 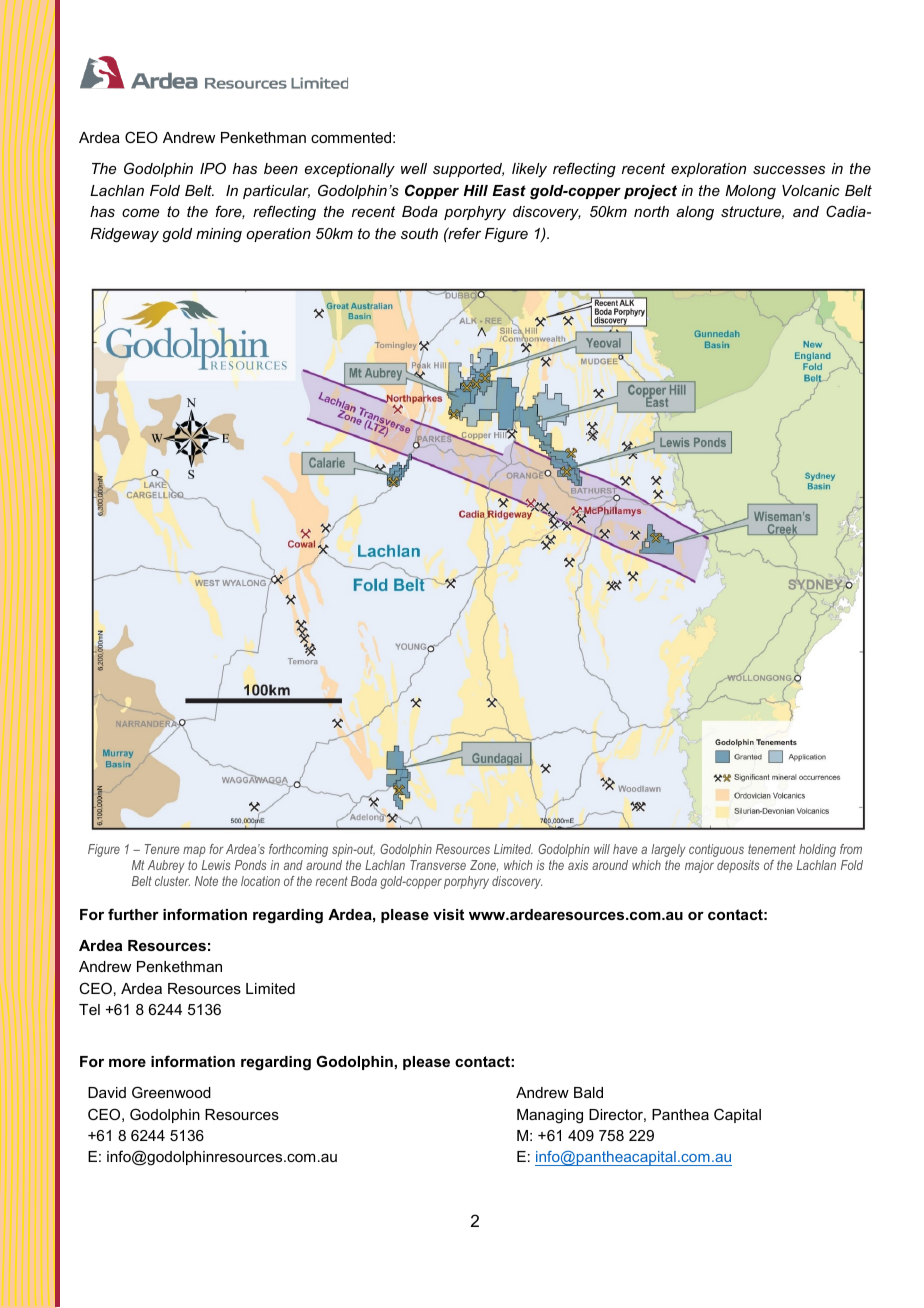 What do you see at coordinates (602, 849) in the document?
I see `will` at bounding box center [602, 849].
